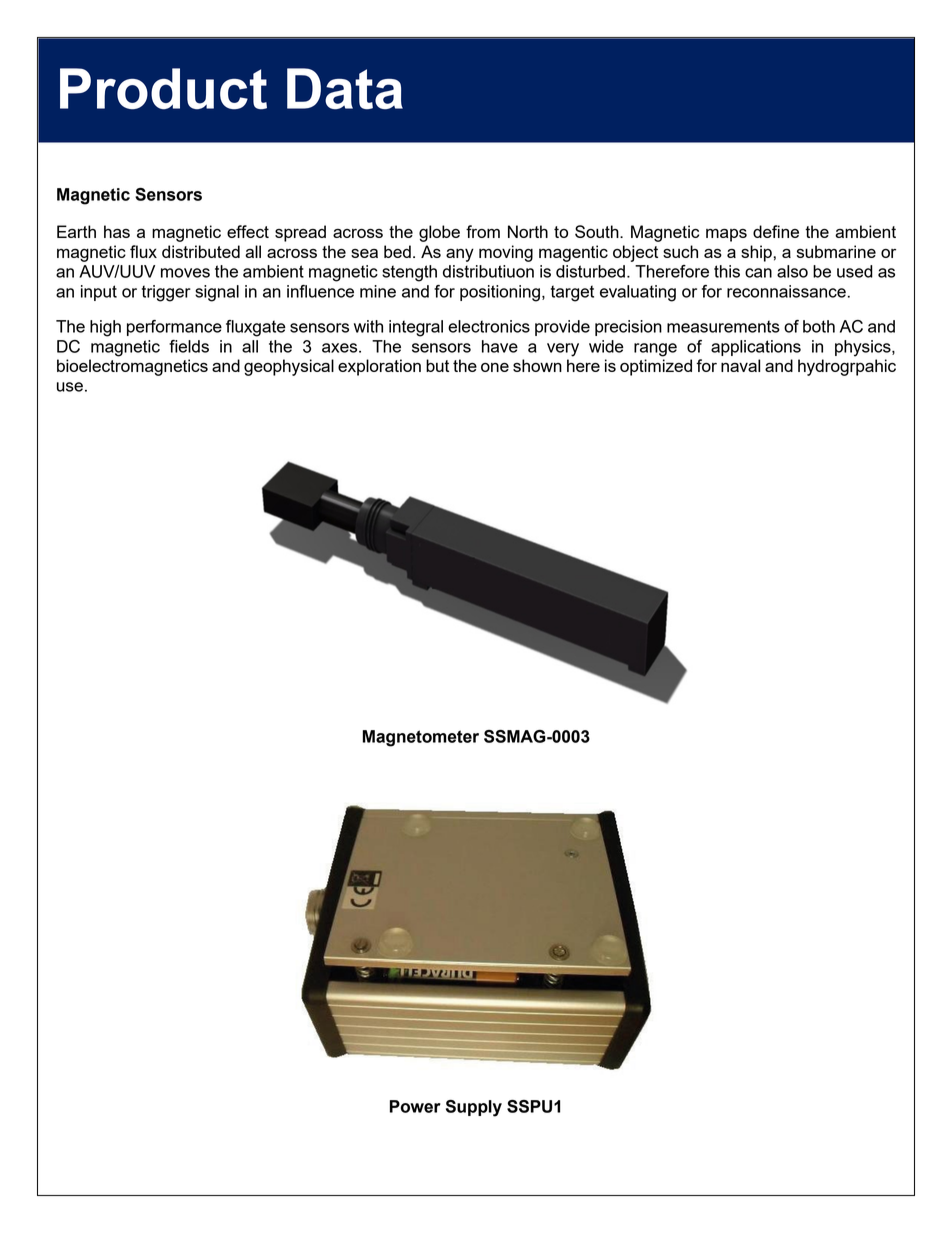 This screenshot has width=952, height=1233. What do you see at coordinates (776, 231) in the screenshot?
I see `define` at bounding box center [776, 231].
